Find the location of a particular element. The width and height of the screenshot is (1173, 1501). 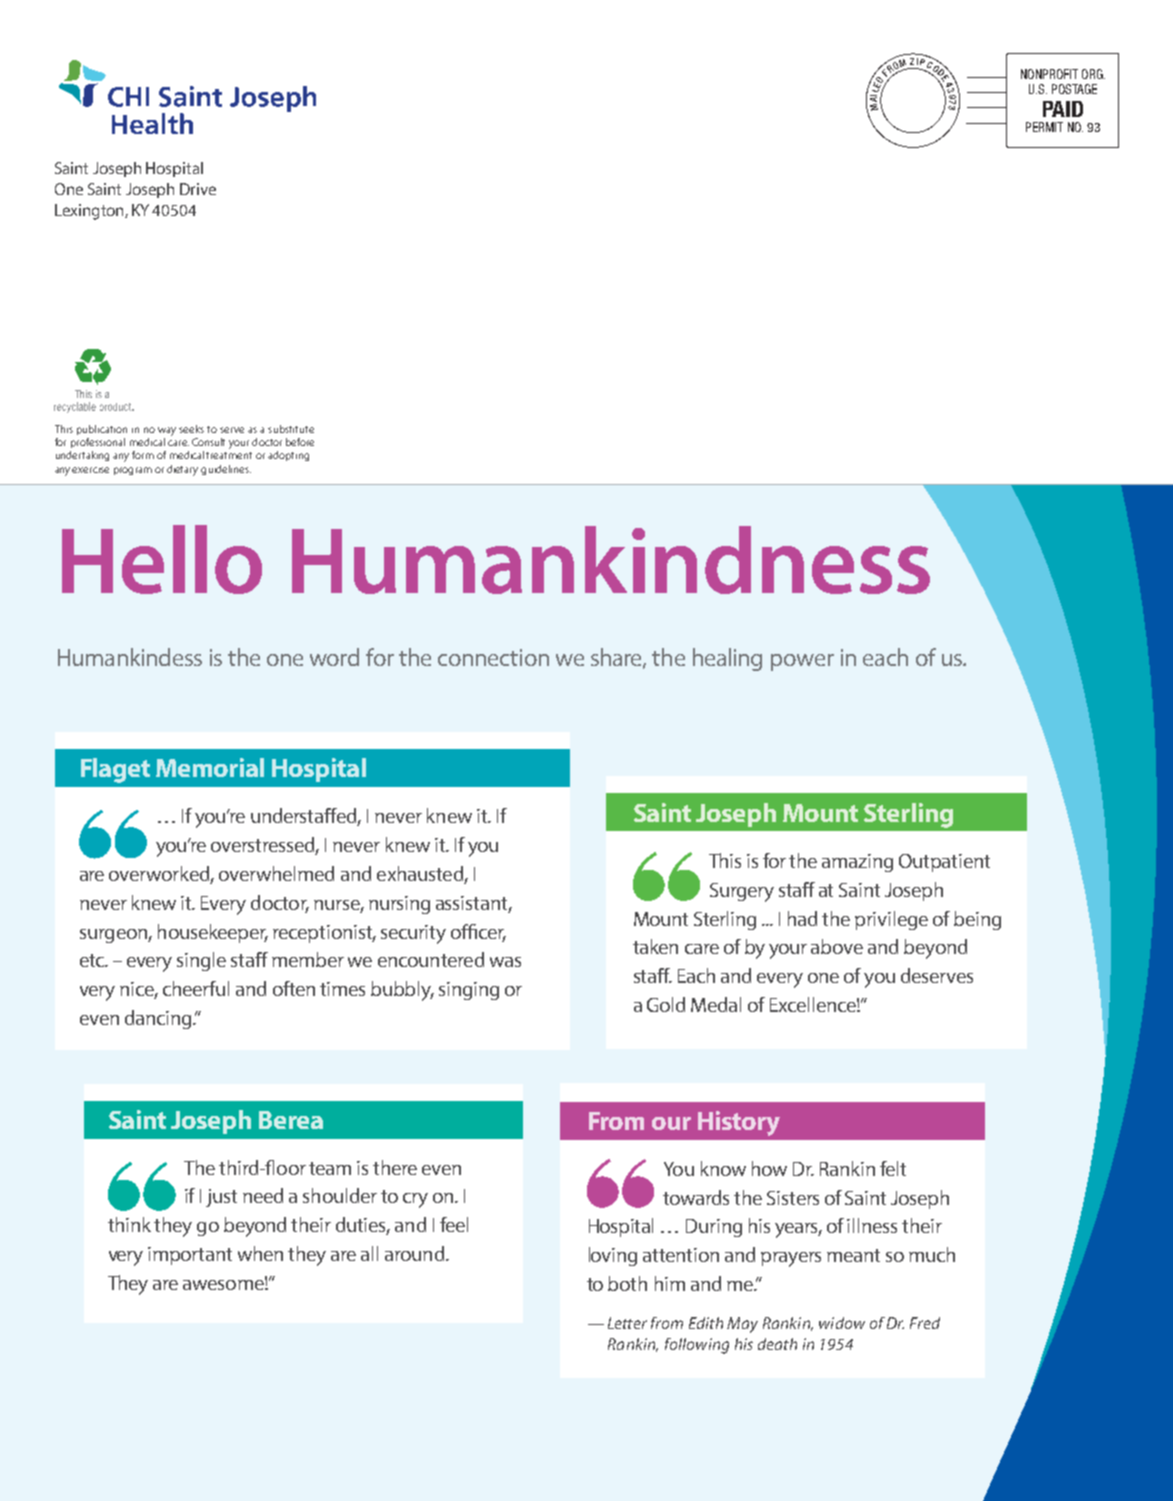

PAID is located at coordinates (1063, 109).
